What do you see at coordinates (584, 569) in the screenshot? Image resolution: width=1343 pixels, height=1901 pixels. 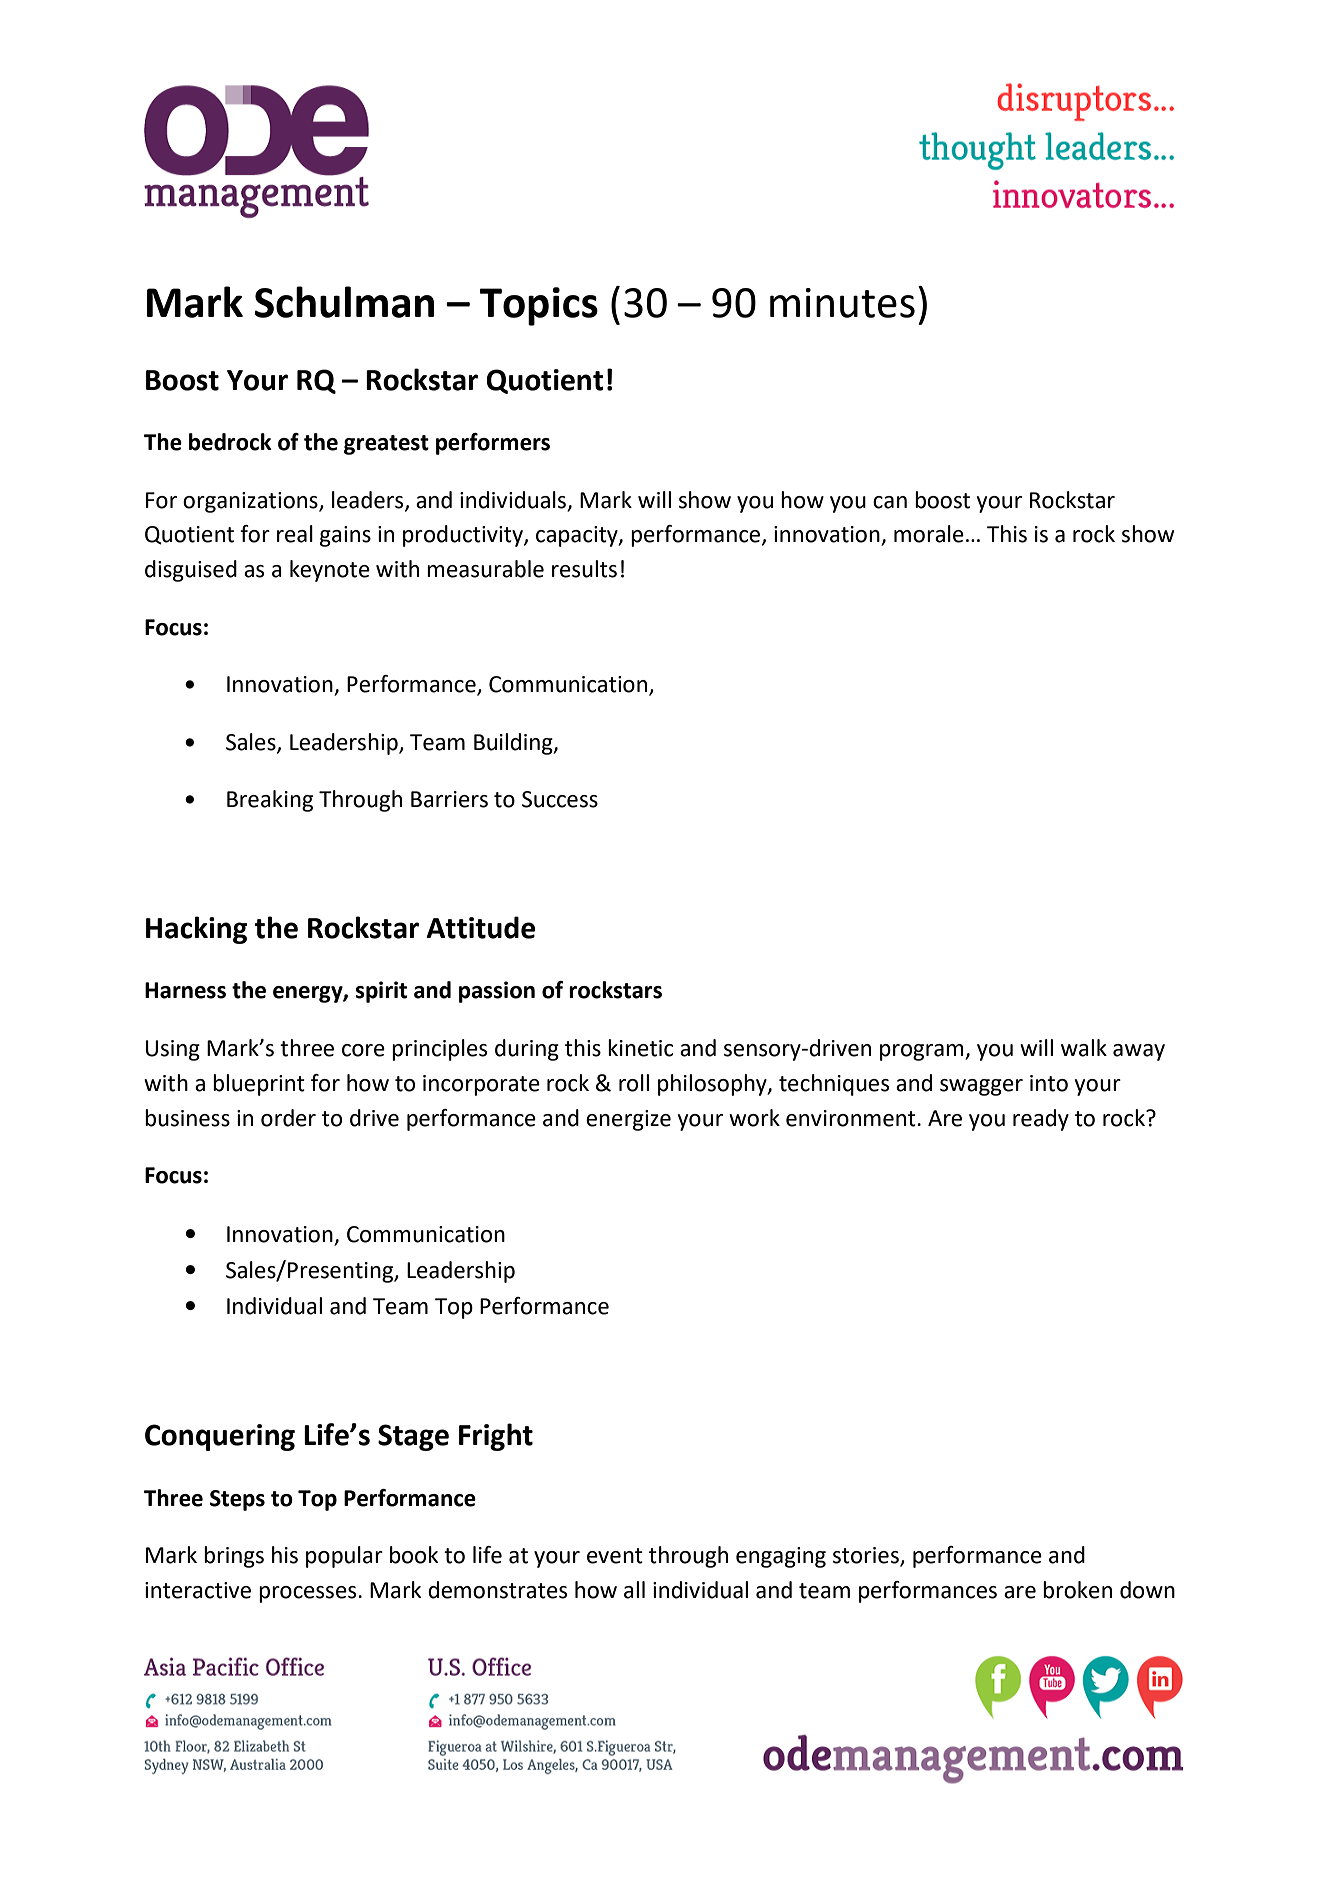 I see `results` at bounding box center [584, 569].
